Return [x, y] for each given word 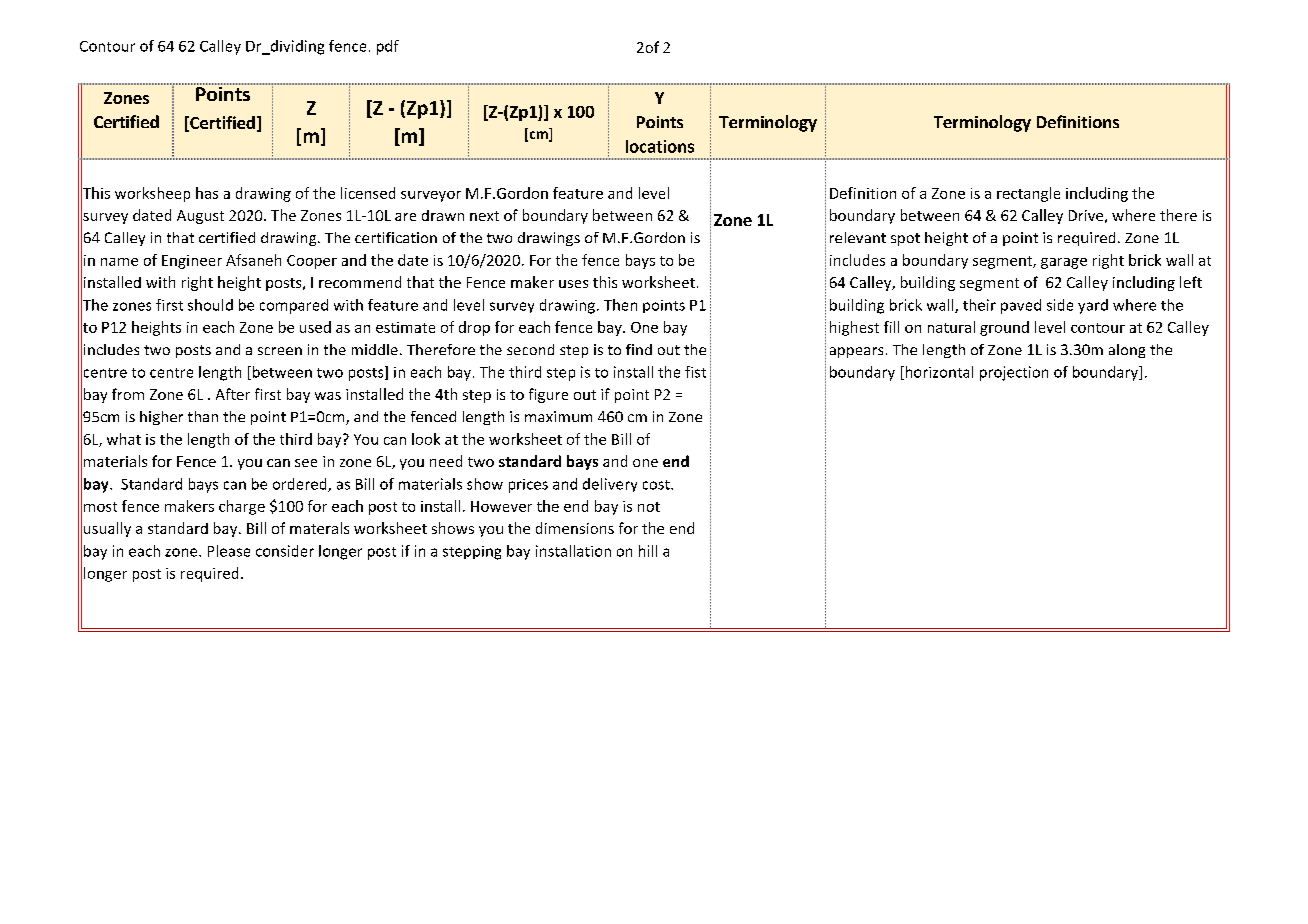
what [124, 439]
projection [1014, 373]
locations [660, 146]
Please [229, 551]
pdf [388, 47]
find [639, 349]
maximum [558, 416]
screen [280, 351]
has [207, 193]
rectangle [1028, 194]
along [1127, 351]
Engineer [192, 262]
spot [905, 239]
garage [1064, 263]
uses [573, 284]
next [484, 216]
